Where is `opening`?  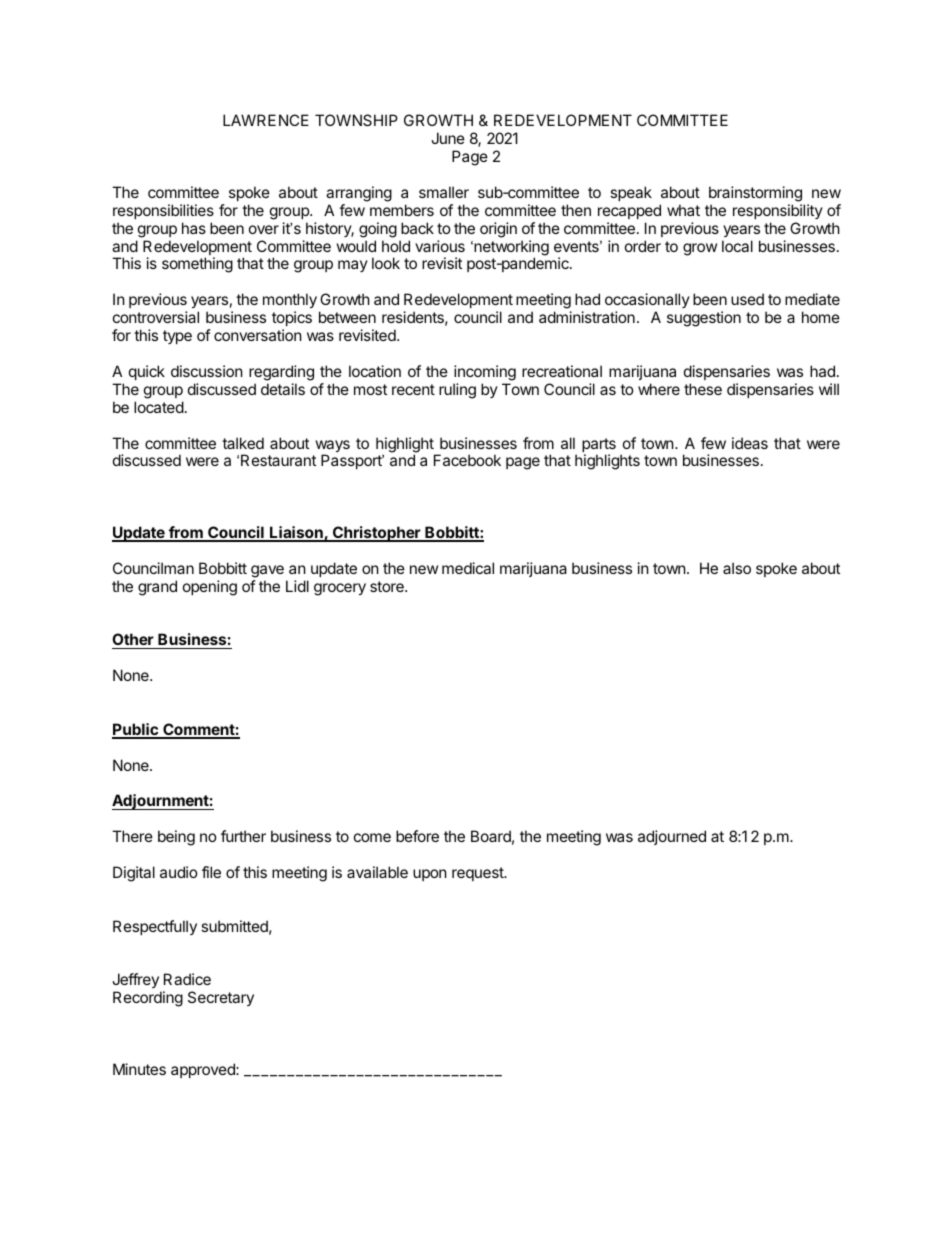 opening is located at coordinates (210, 588).
